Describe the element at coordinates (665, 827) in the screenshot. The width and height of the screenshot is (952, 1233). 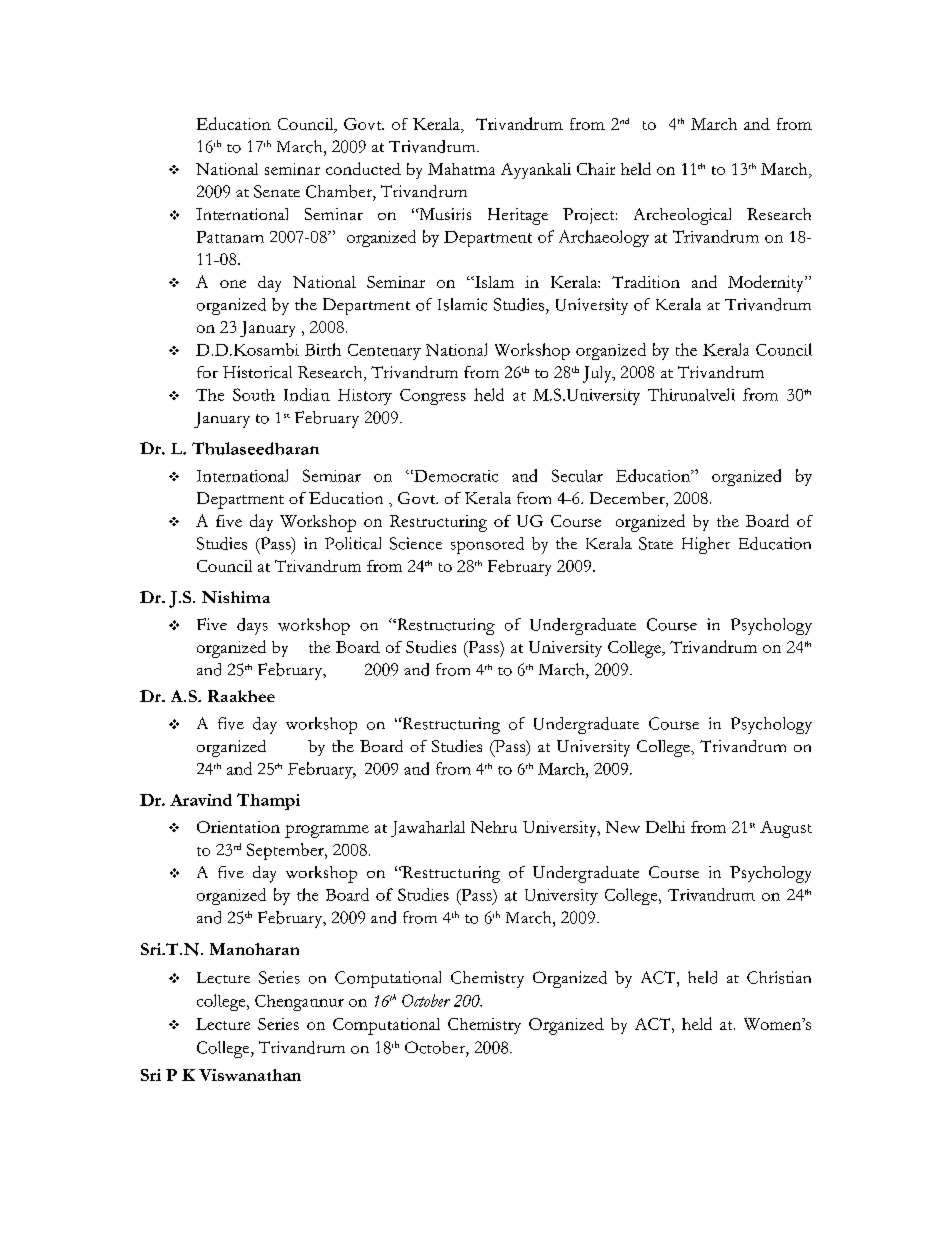
I see `Delhi` at that location.
